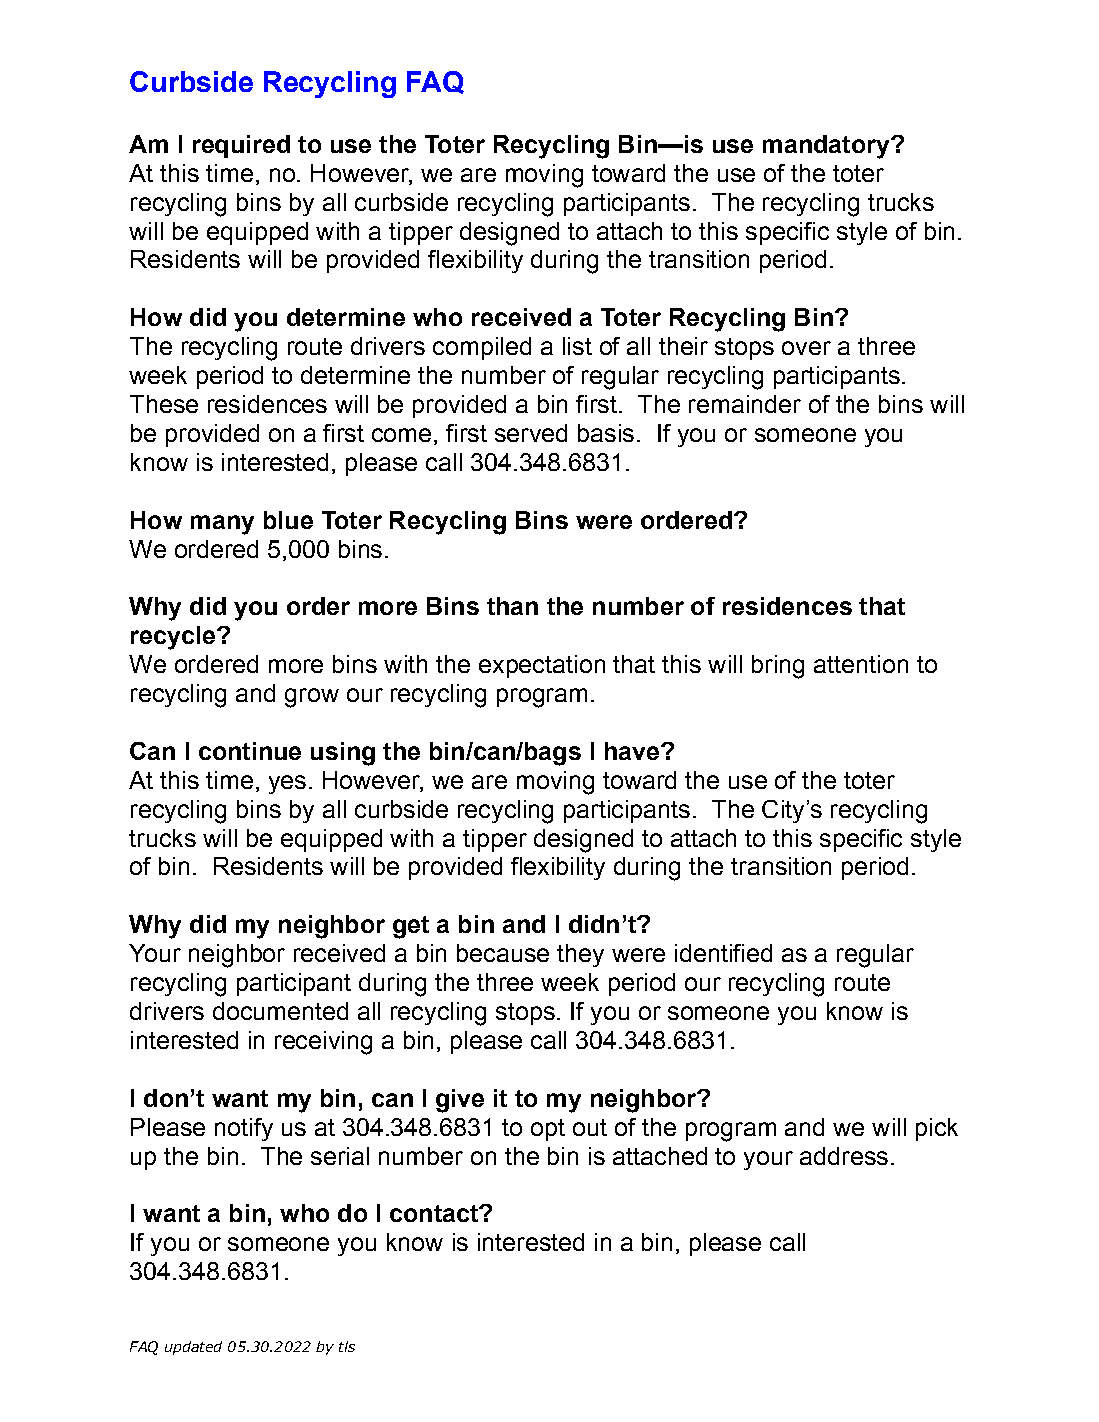 The width and height of the screenshot is (1099, 1422). What do you see at coordinates (241, 146) in the screenshot?
I see `required` at bounding box center [241, 146].
